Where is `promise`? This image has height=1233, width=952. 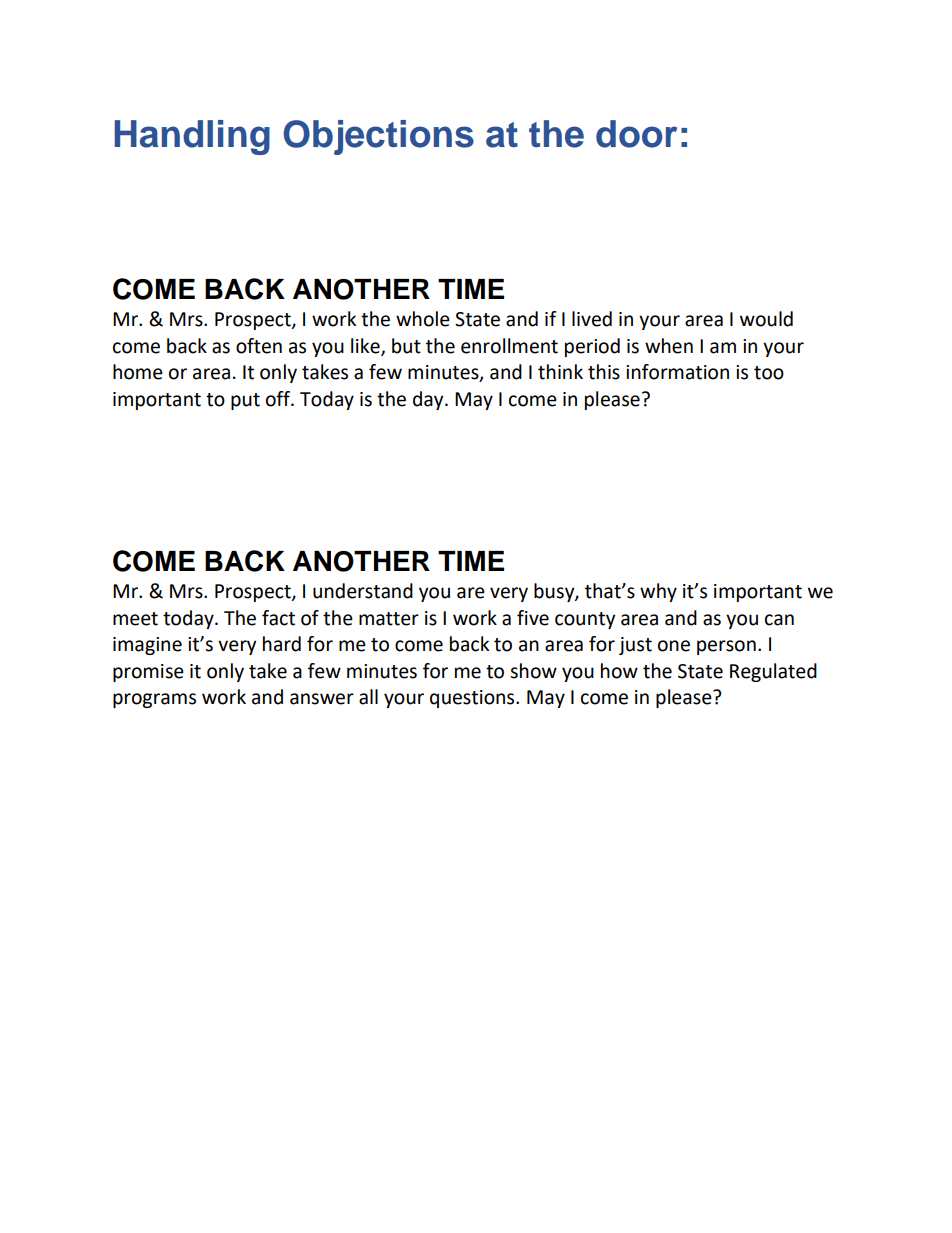 promise is located at coordinates (148, 673).
